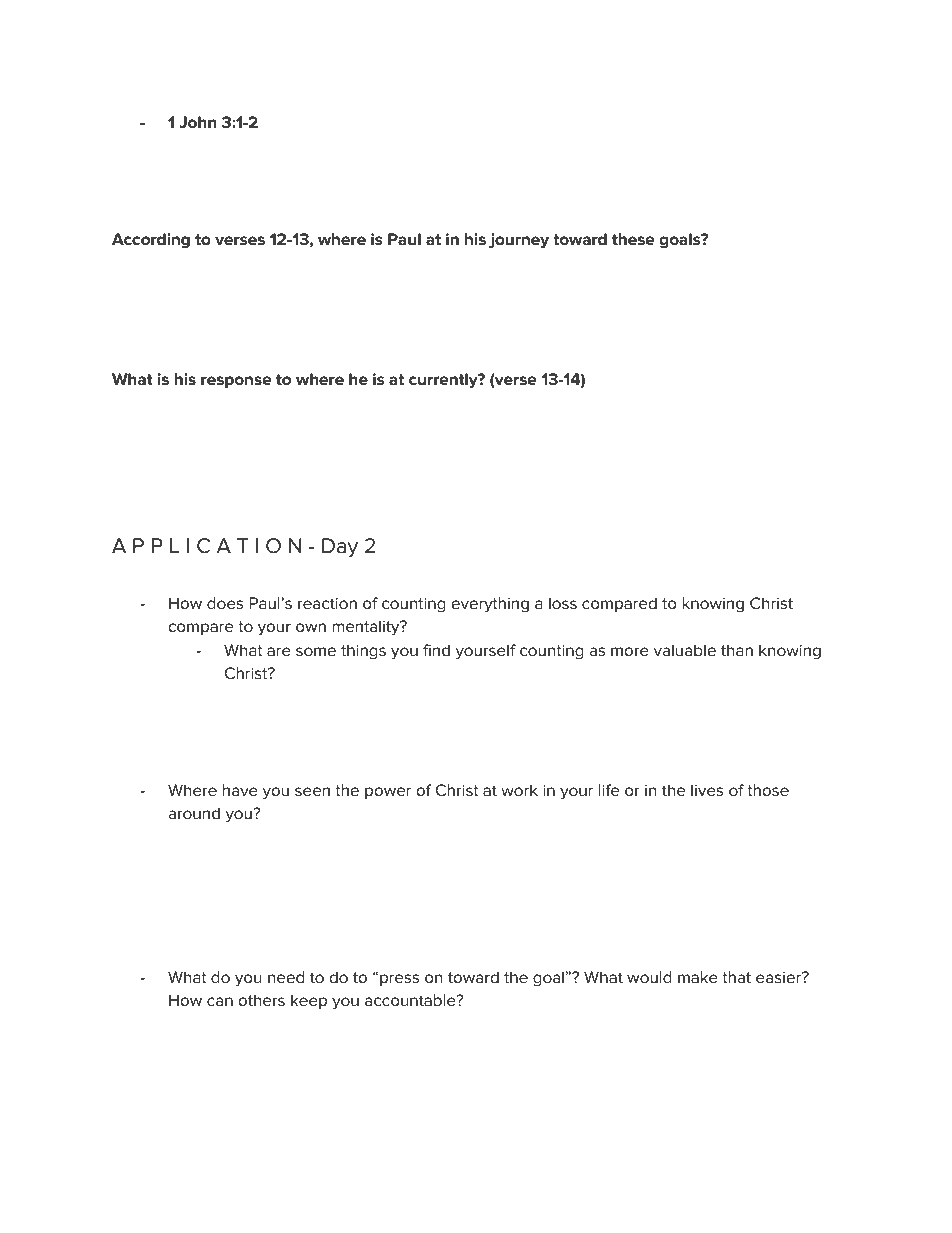 The image size is (952, 1233). I want to click on work, so click(519, 790).
